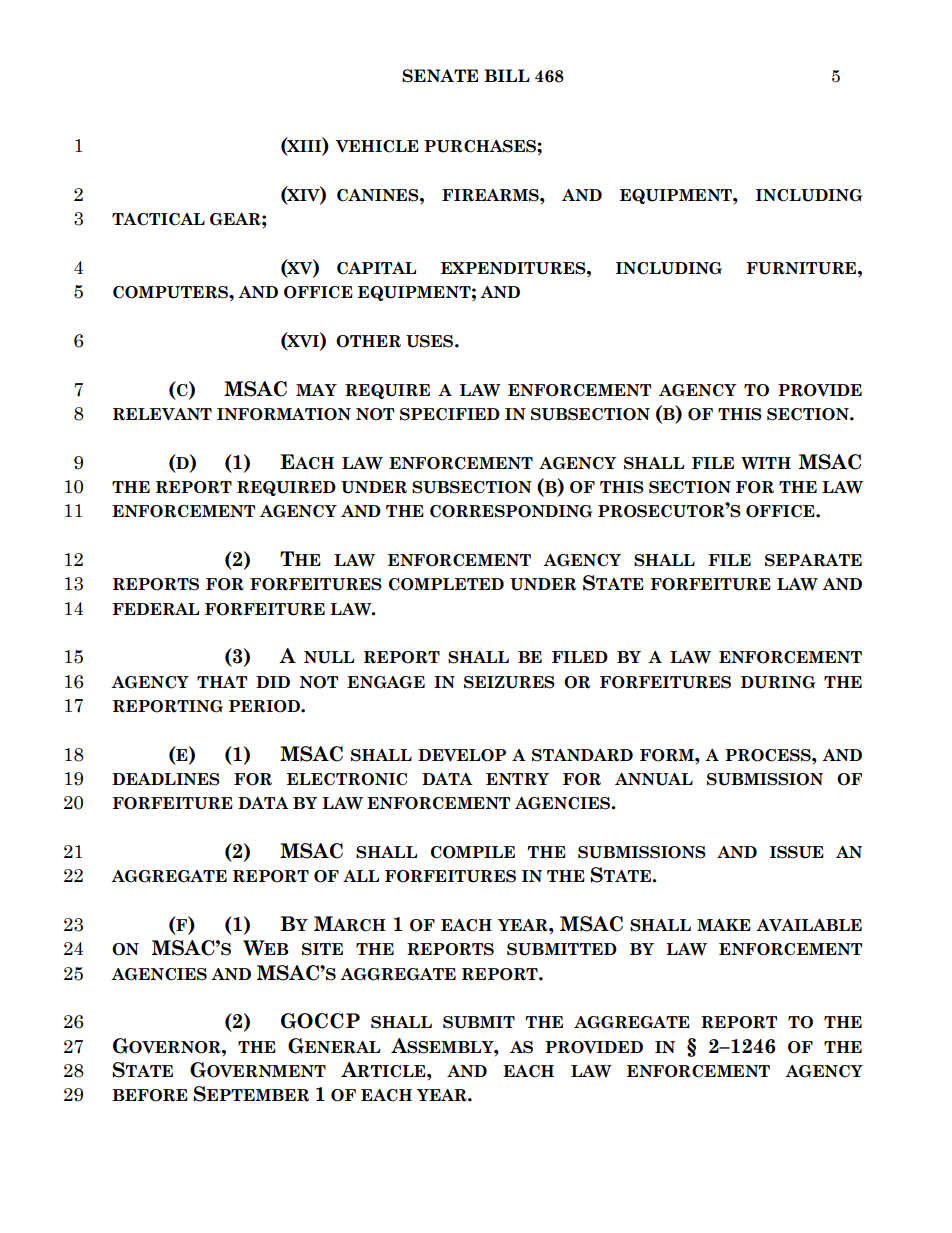  What do you see at coordinates (162, 414) in the screenshot?
I see `RELEVANT` at bounding box center [162, 414].
